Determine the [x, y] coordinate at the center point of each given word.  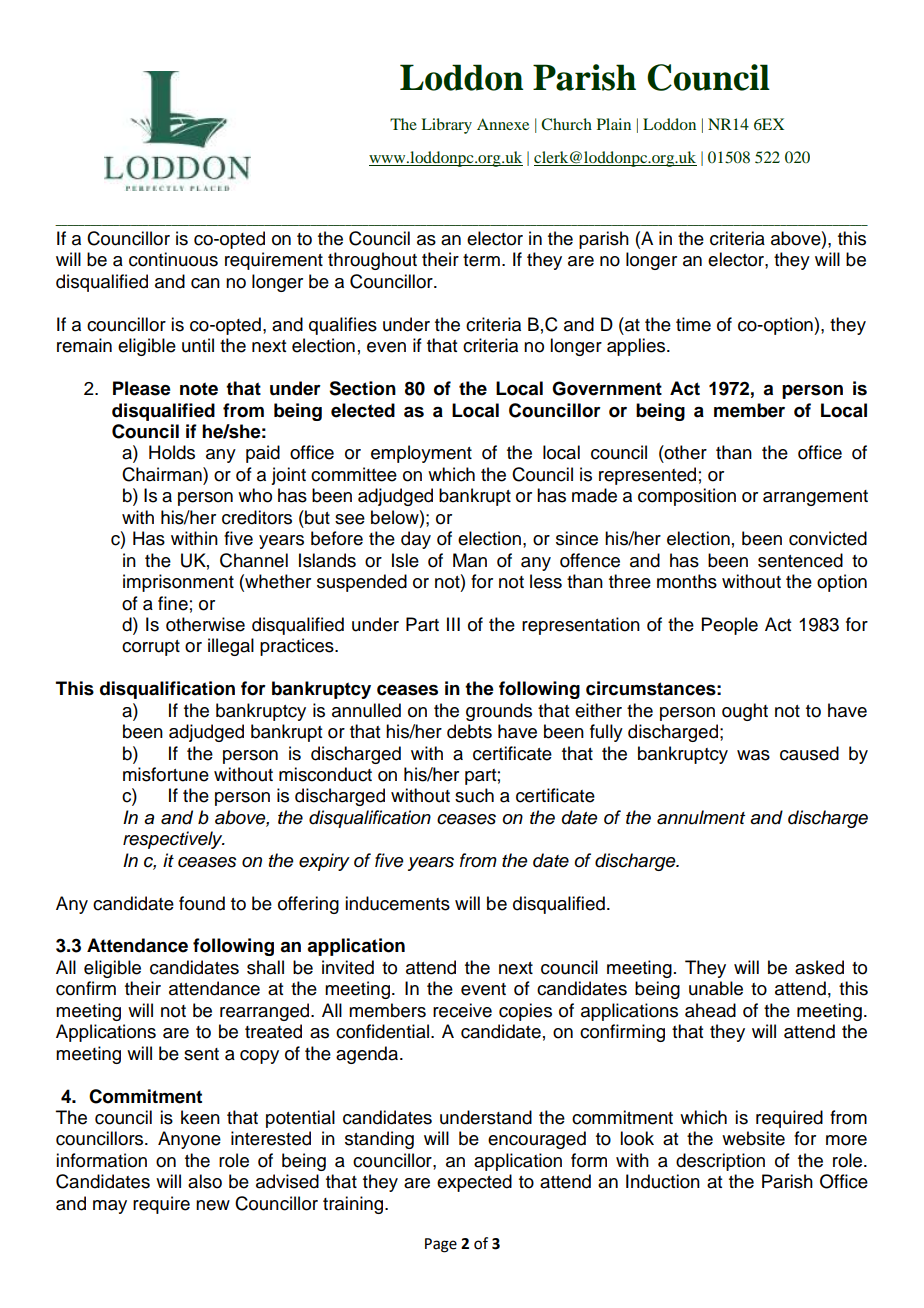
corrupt [151, 648]
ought [745, 712]
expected [474, 1183]
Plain [614, 124]
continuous [173, 259]
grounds [499, 712]
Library [446, 126]
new [213, 1205]
